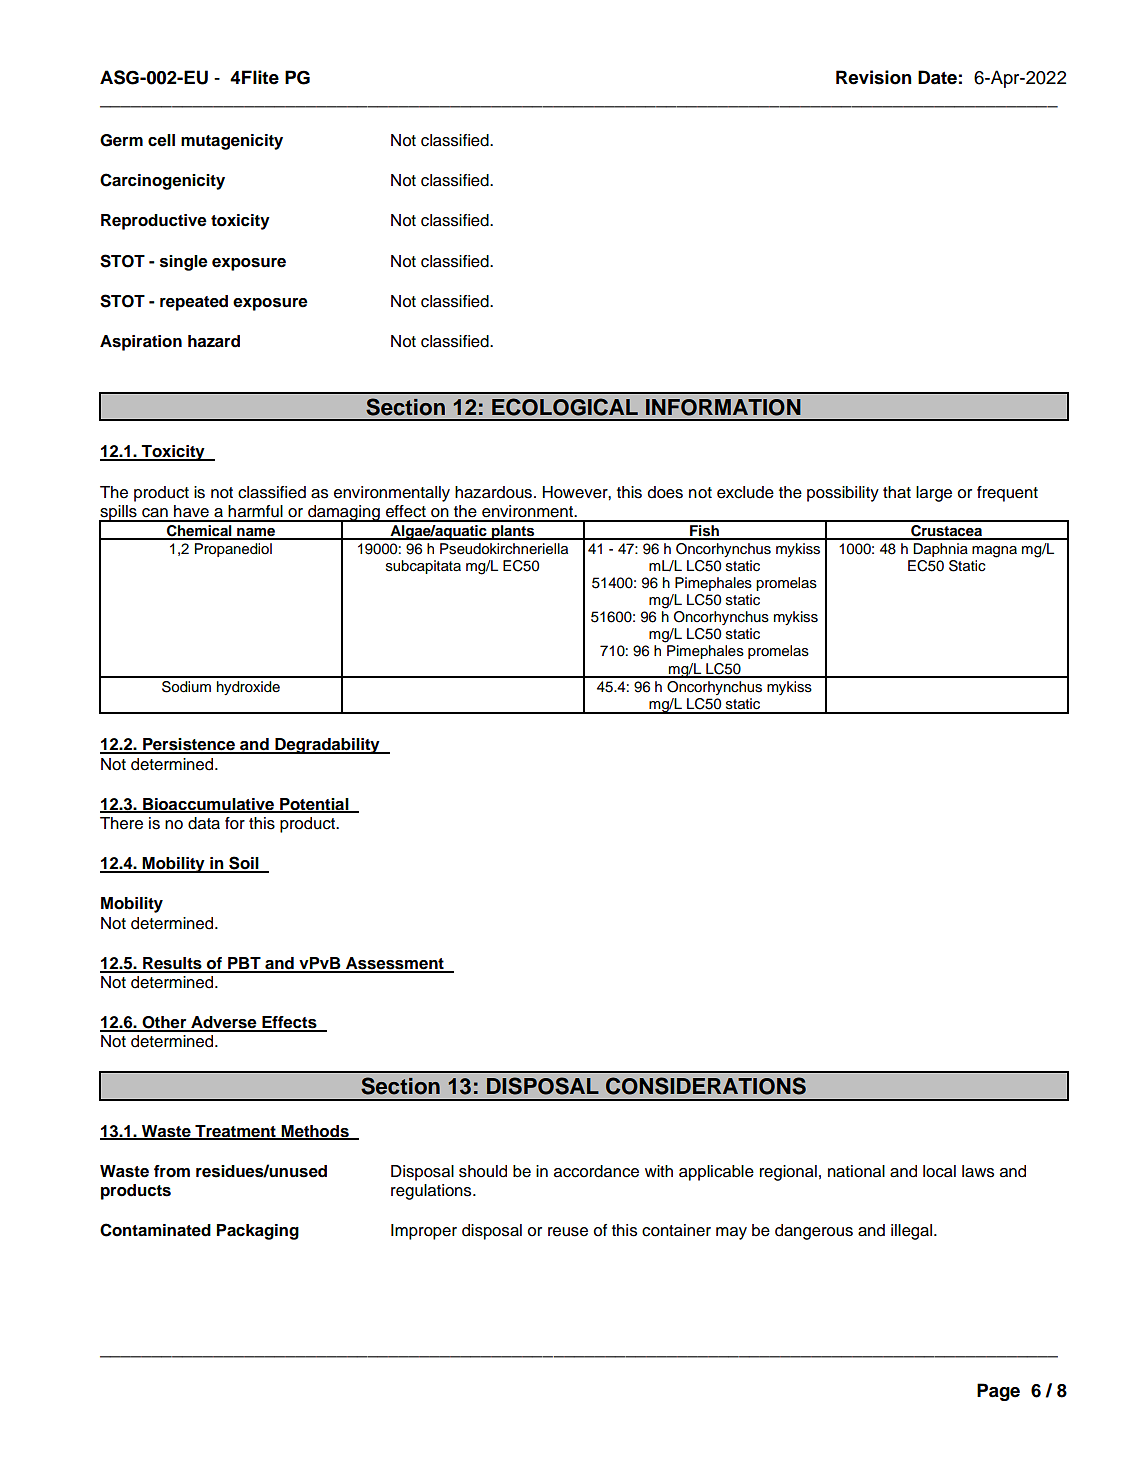 The width and height of the document is (1134, 1468). Describe the element at coordinates (994, 552) in the document. I see `magna` at that location.
